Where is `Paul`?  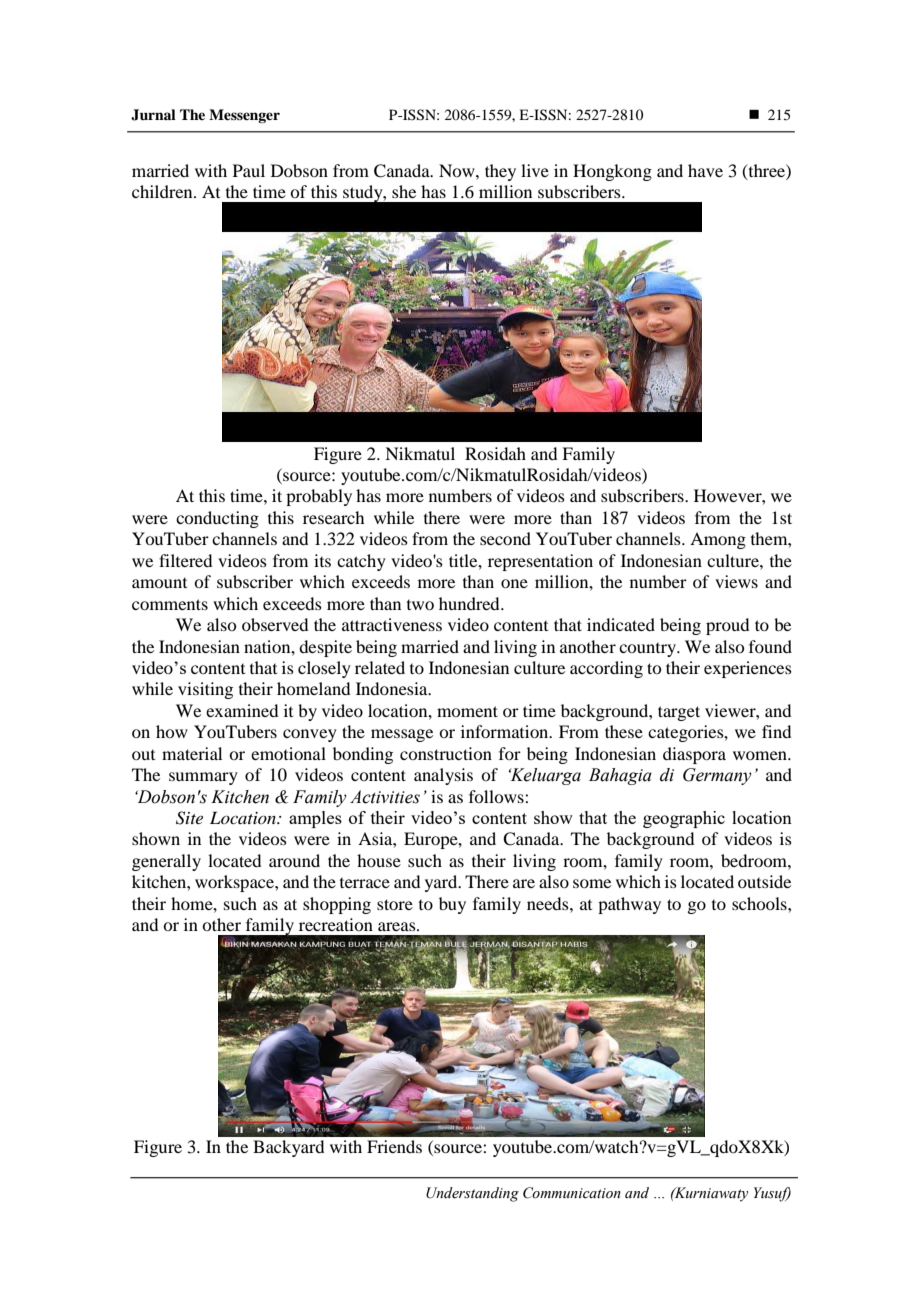 Paul is located at coordinates (249, 170).
